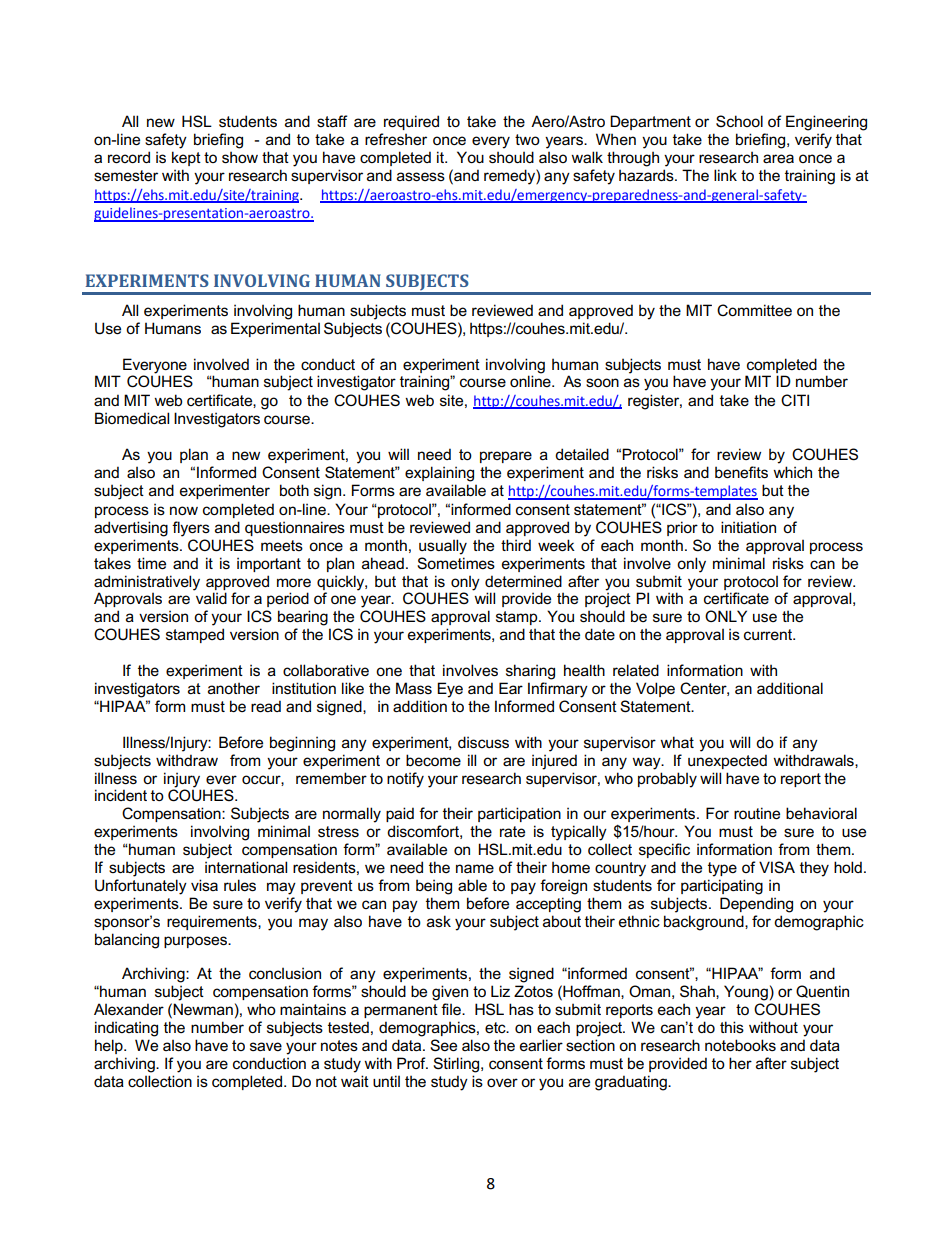 Image resolution: width=952 pixels, height=1233 pixels. I want to click on this, so click(732, 1027).
